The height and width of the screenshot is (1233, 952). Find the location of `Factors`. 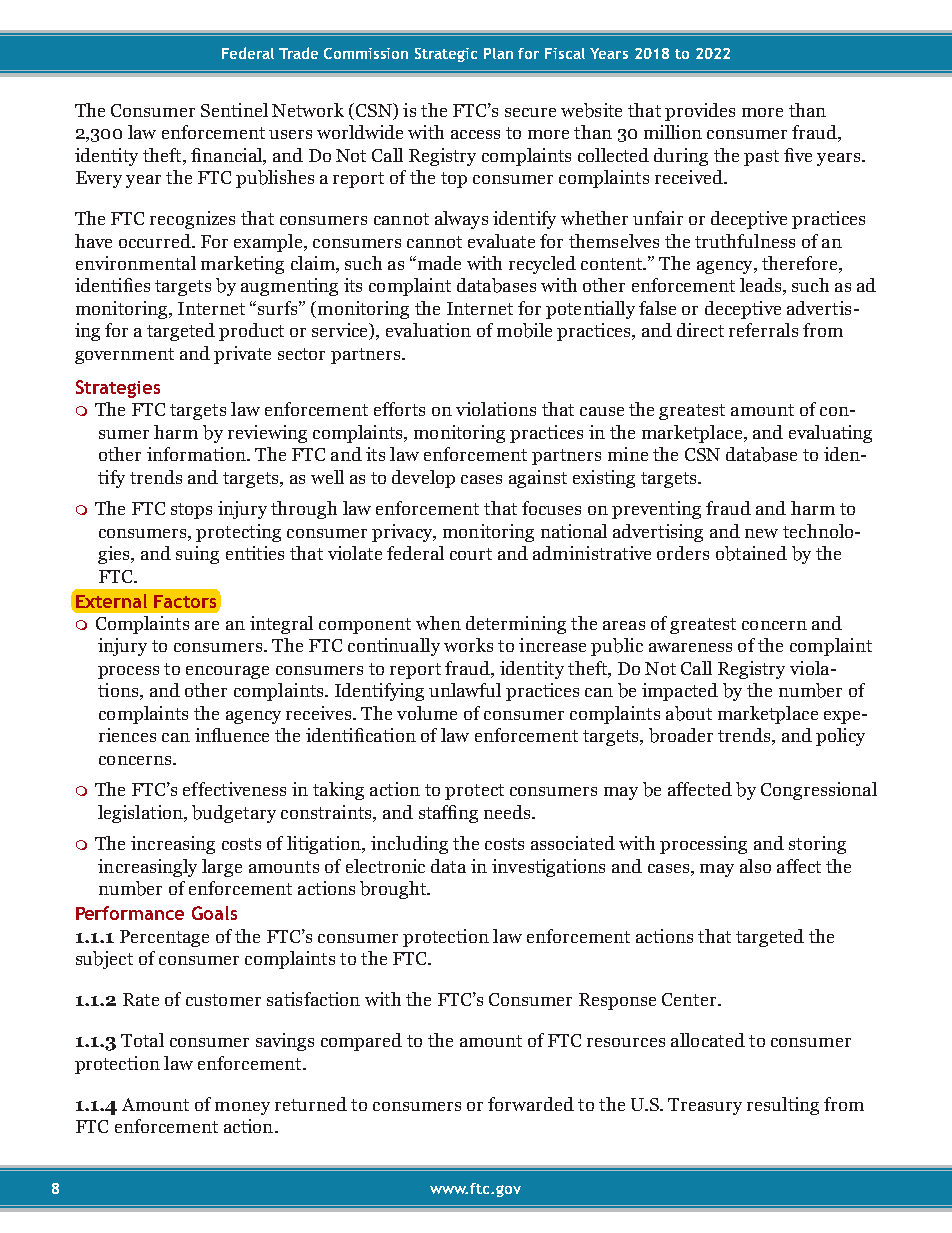

Factors is located at coordinates (185, 601).
